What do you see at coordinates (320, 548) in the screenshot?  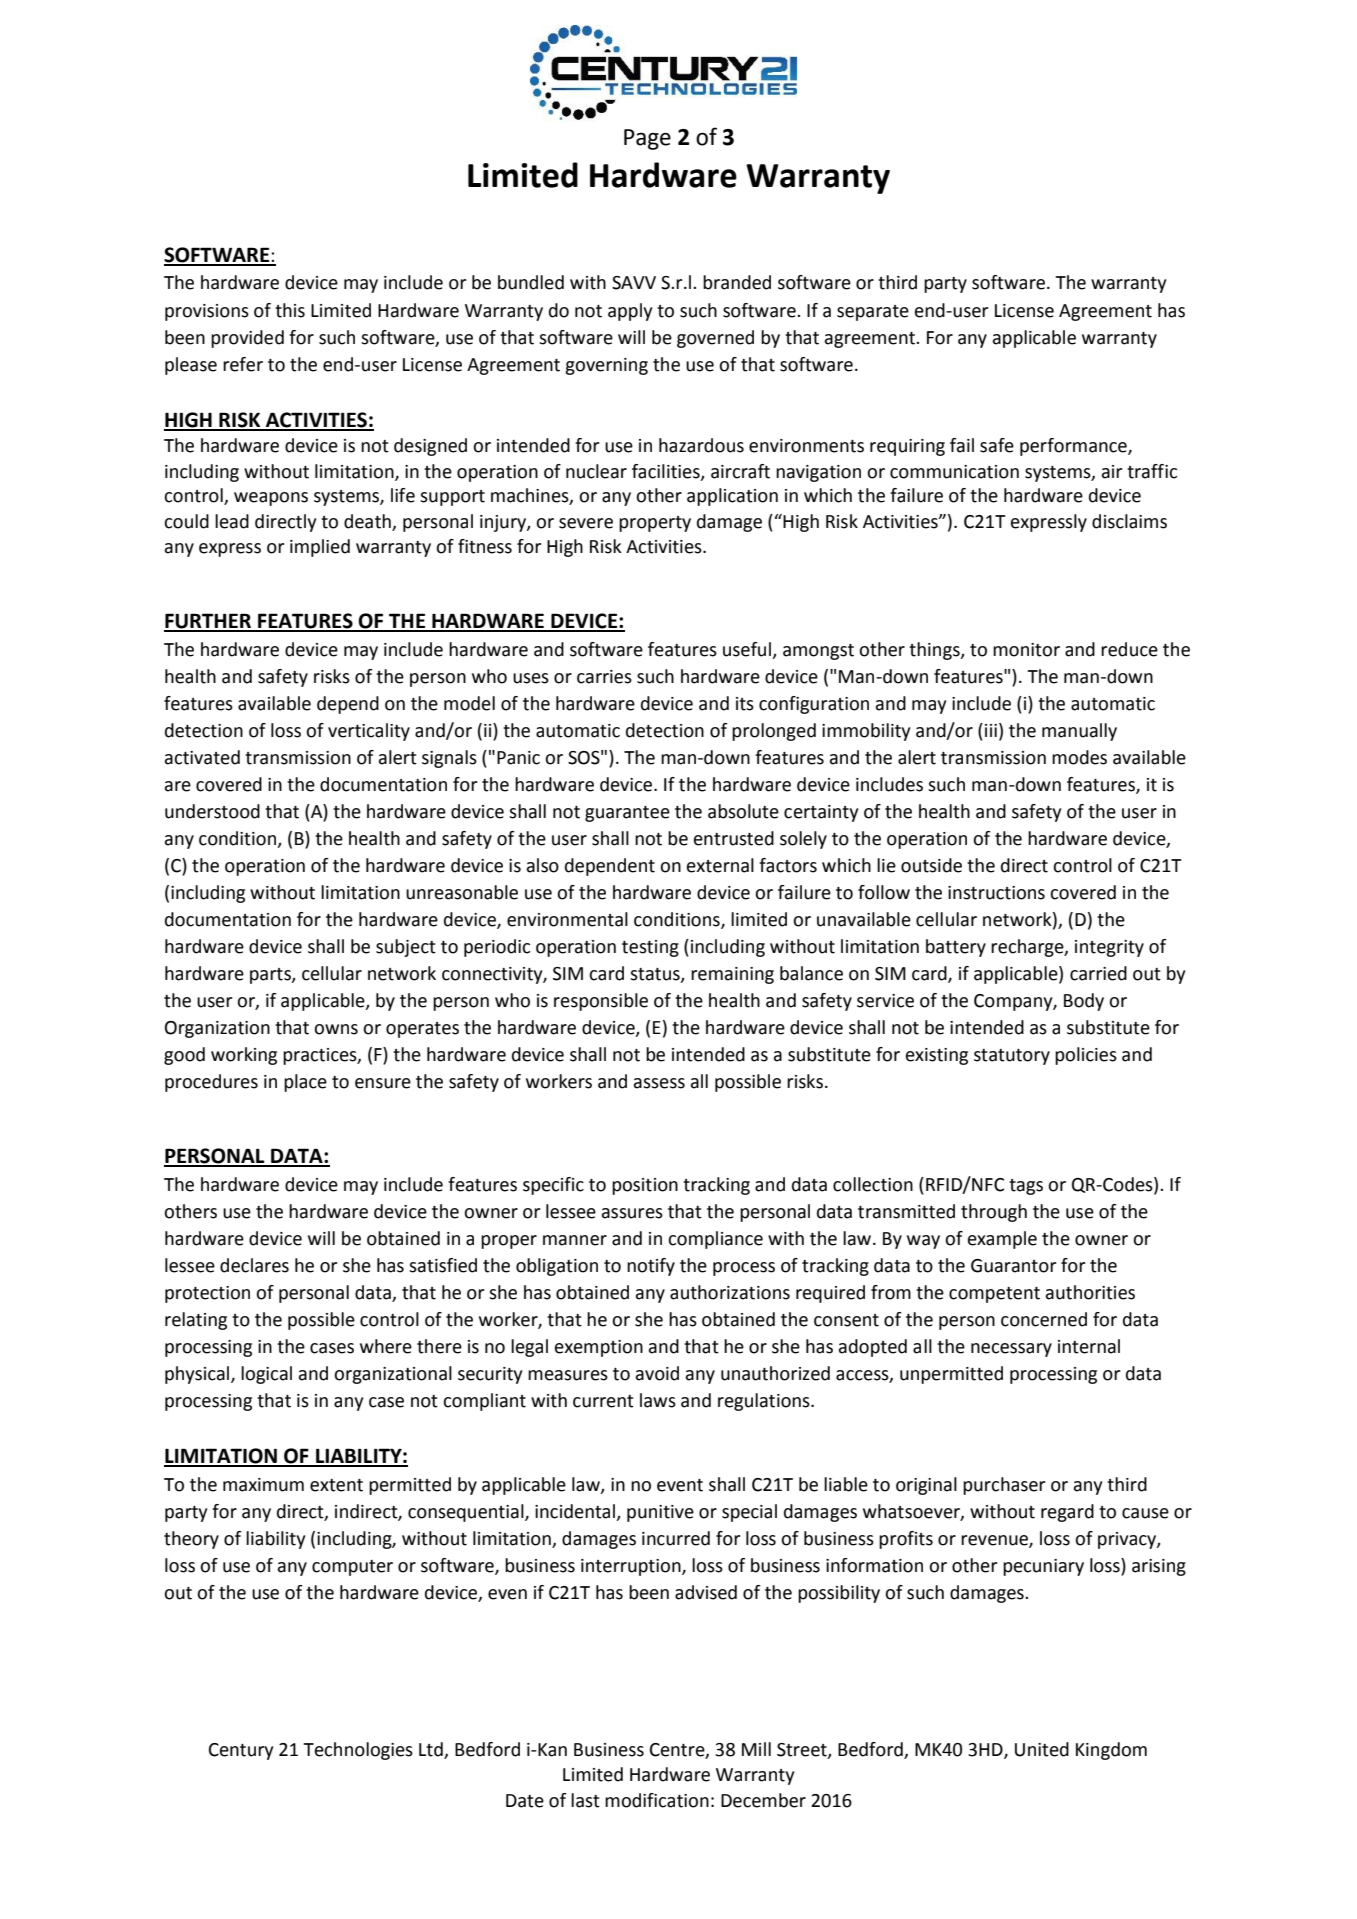 I see `implied` at bounding box center [320, 548].
